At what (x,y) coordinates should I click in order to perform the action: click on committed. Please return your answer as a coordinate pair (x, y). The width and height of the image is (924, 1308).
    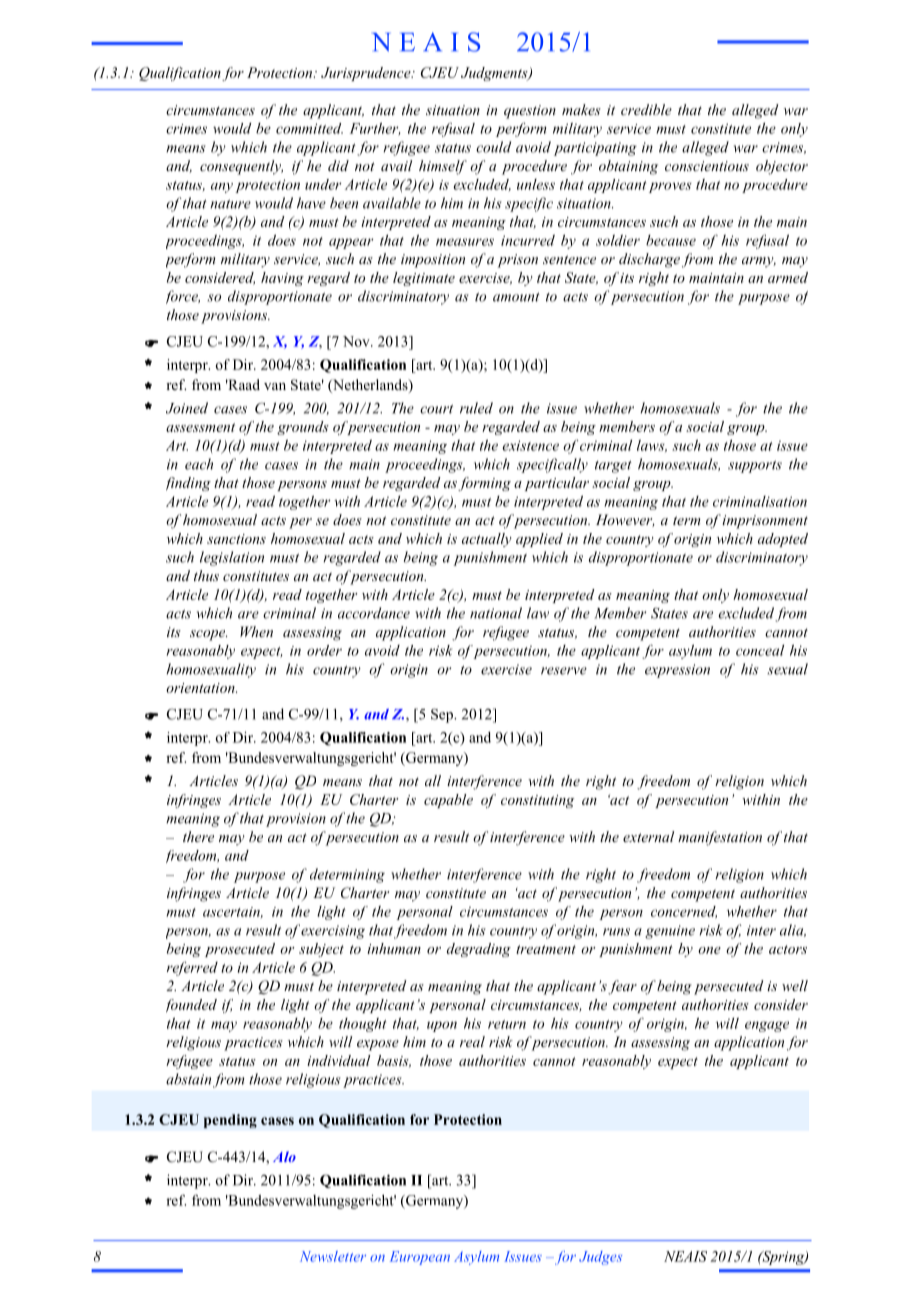
    Looking at the image, I should click on (309, 128).
